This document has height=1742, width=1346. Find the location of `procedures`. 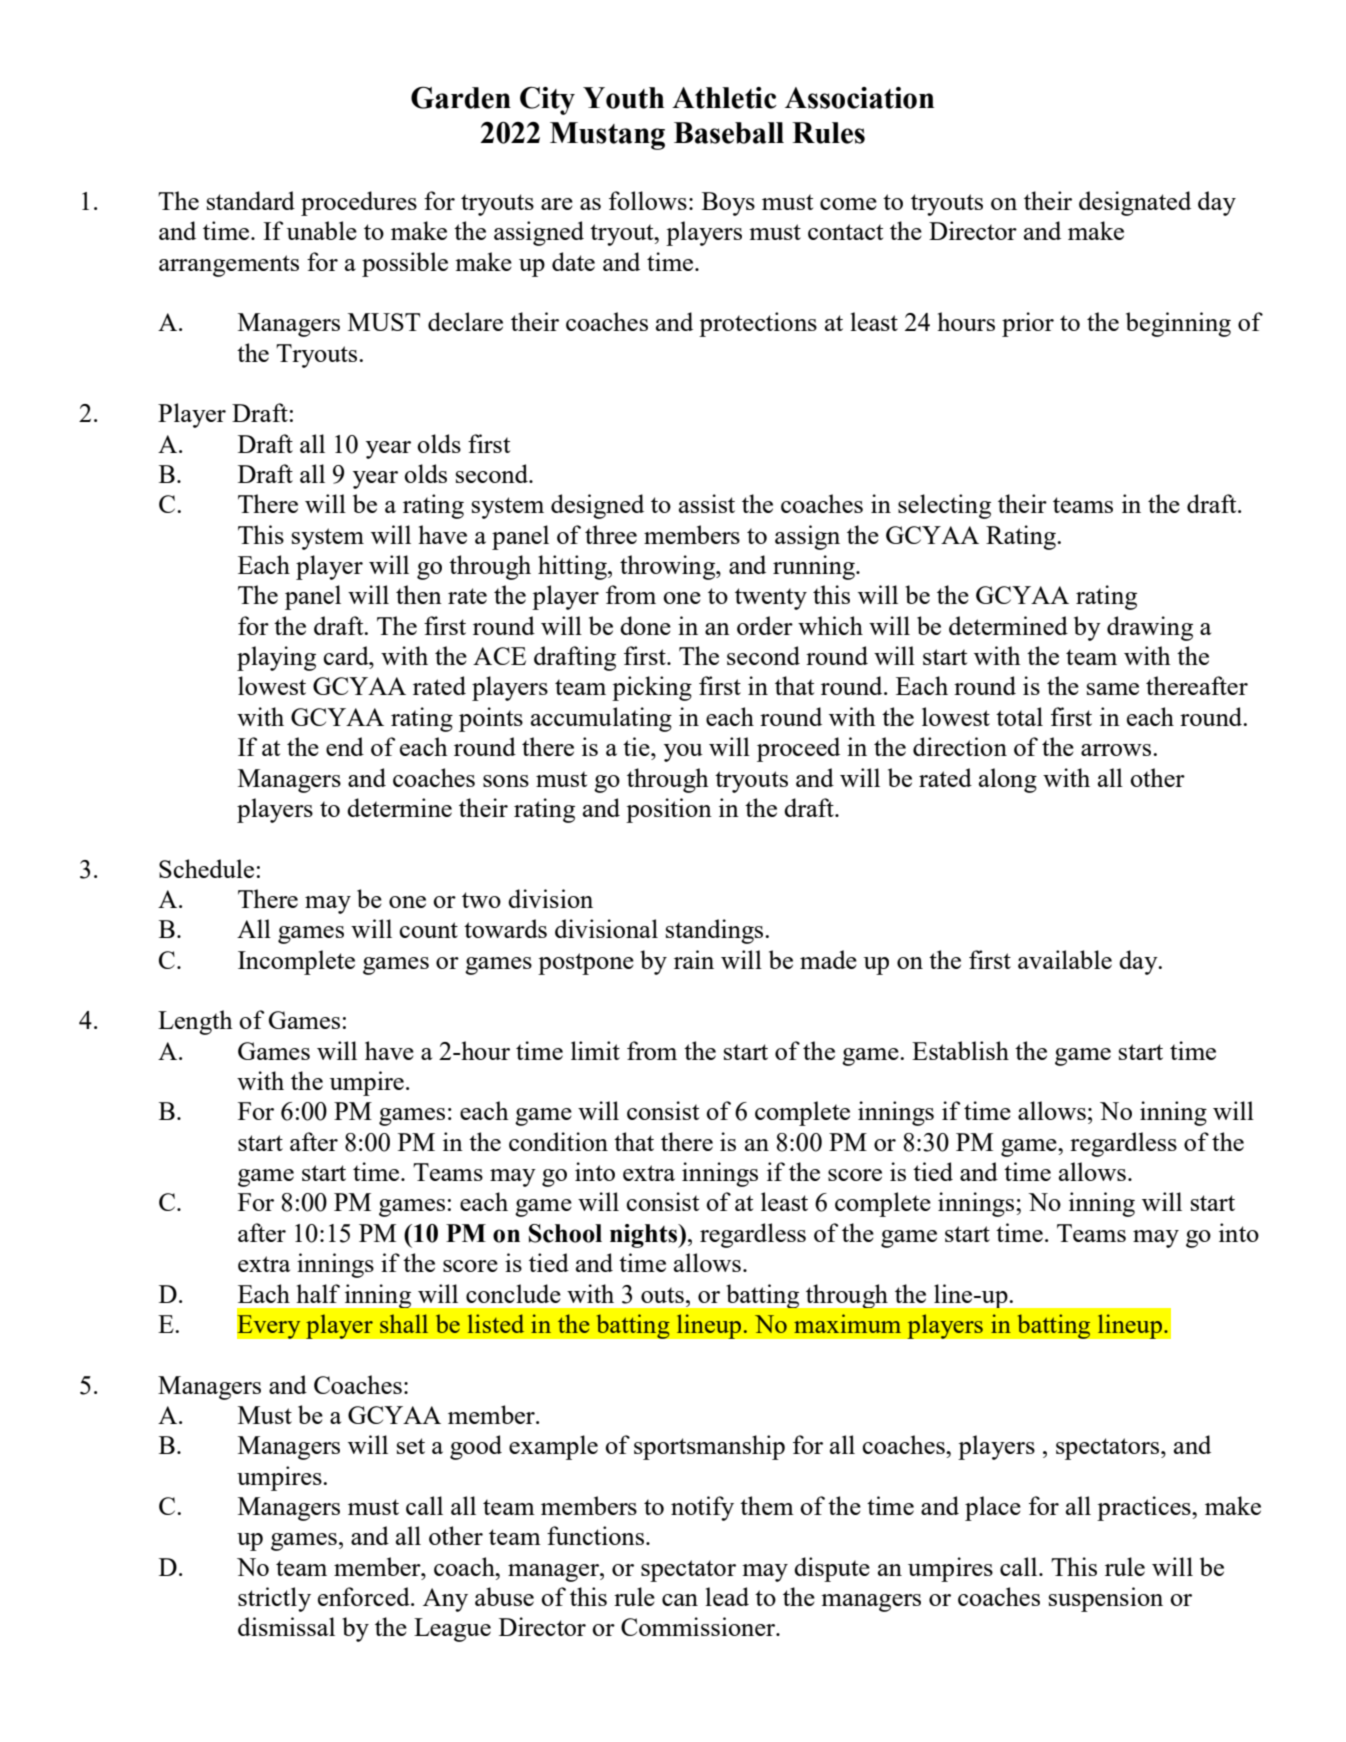

procedures is located at coordinates (359, 203).
